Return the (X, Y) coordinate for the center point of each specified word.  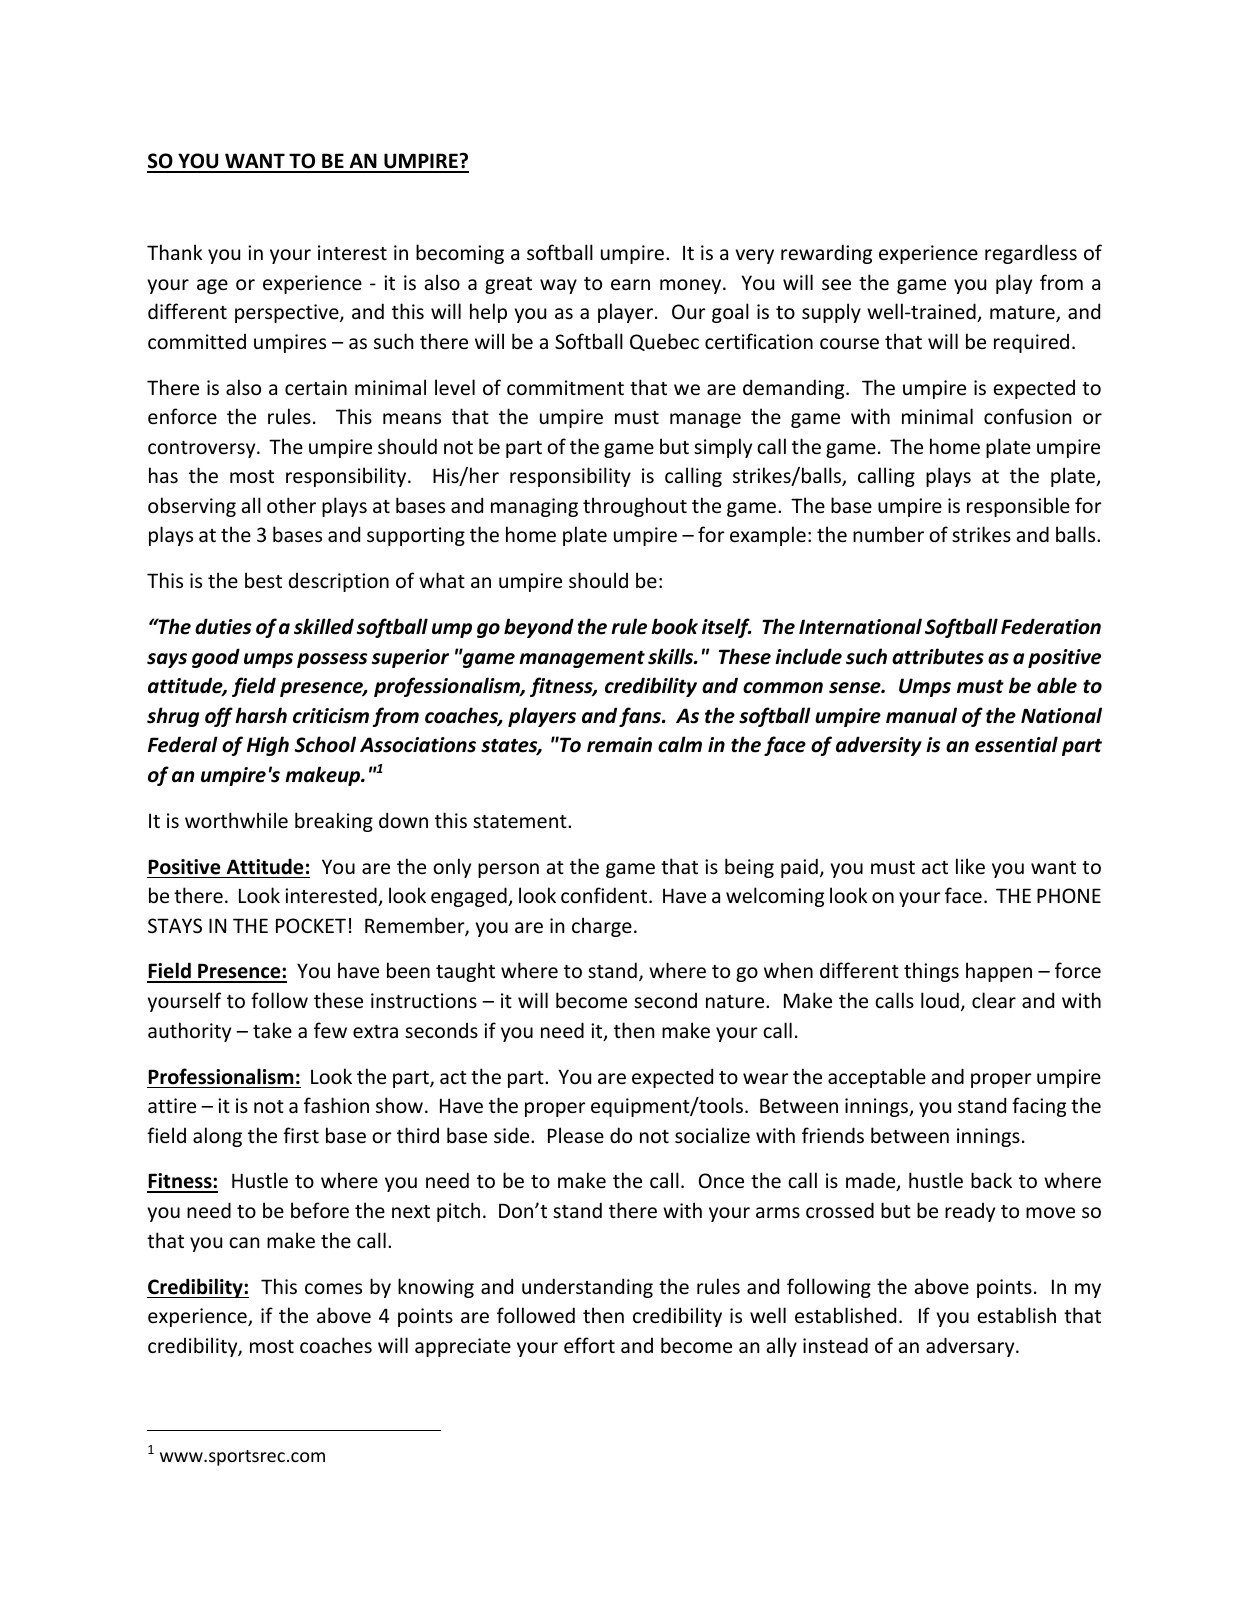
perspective (288, 313)
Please (576, 1135)
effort (589, 1345)
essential (1016, 744)
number (888, 534)
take (272, 1030)
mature (1023, 314)
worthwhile (236, 820)
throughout (635, 507)
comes (333, 1289)
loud (940, 1000)
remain (619, 745)
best (263, 580)
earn (630, 284)
